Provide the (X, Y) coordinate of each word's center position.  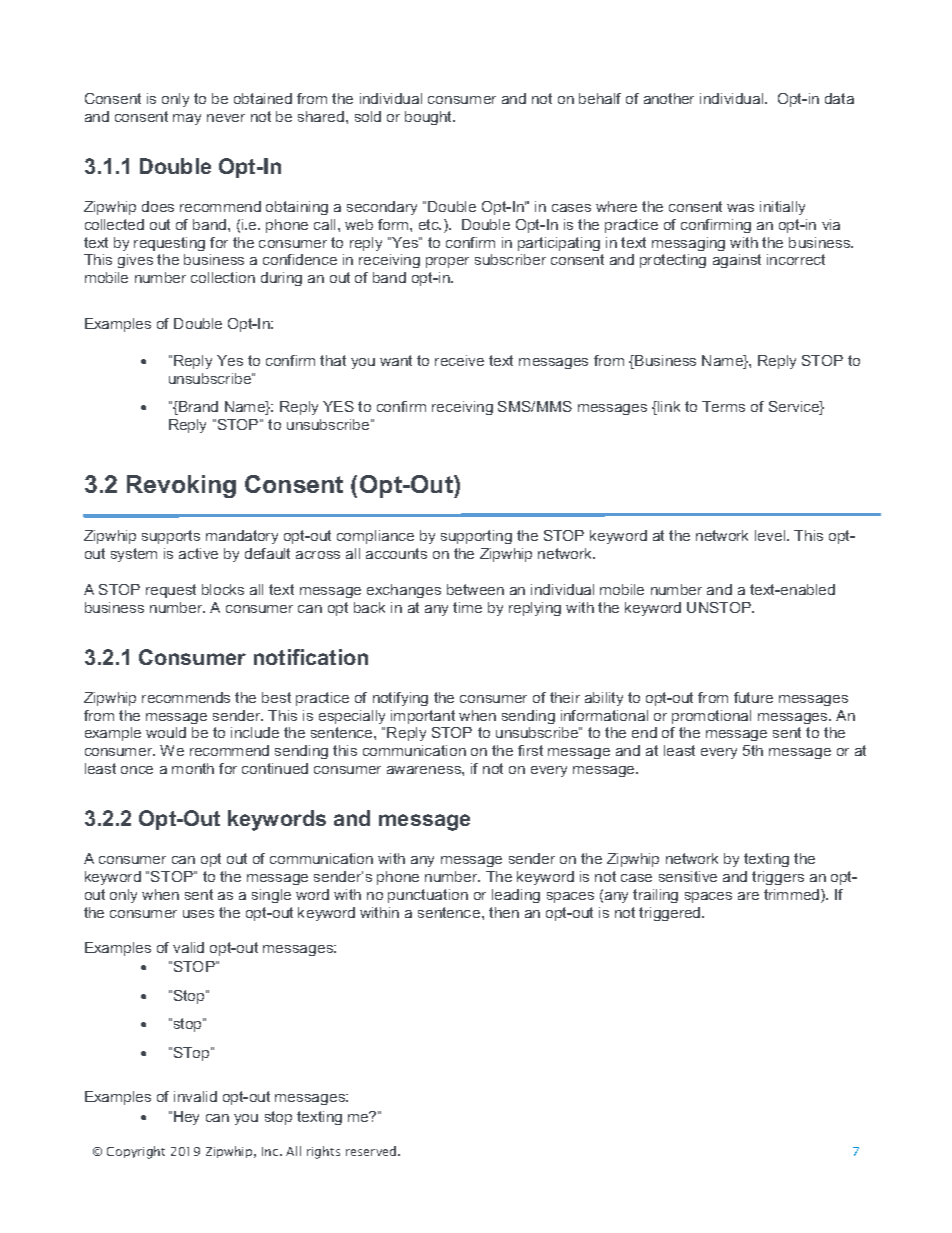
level (771, 535)
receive (459, 360)
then (504, 912)
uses (198, 914)
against (737, 261)
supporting (476, 537)
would (166, 732)
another (669, 98)
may (187, 119)
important (423, 717)
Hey (186, 1118)
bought (429, 118)
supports (171, 537)
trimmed (793, 896)
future (753, 697)
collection (223, 277)
